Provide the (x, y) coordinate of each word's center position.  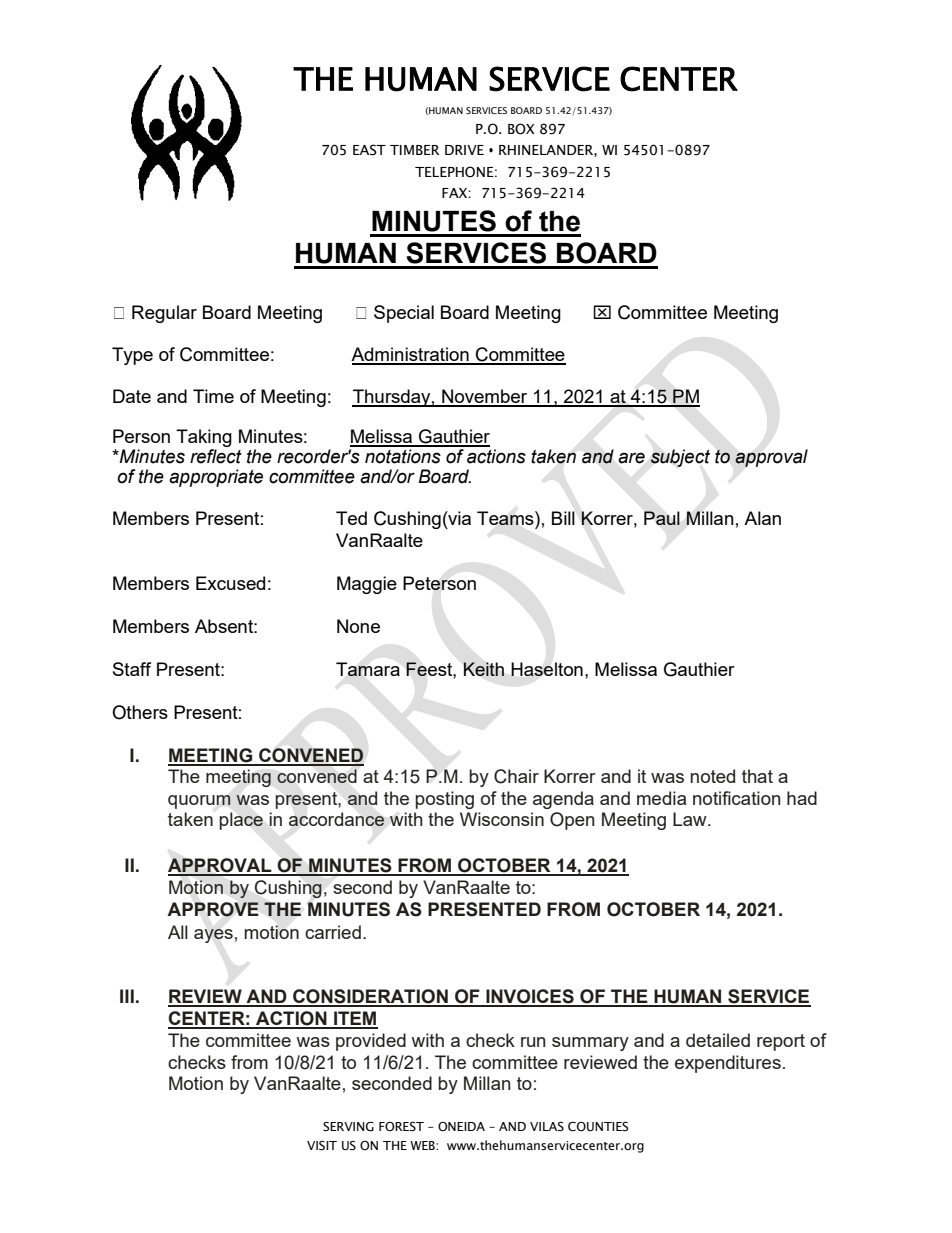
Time (213, 396)
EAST (369, 150)
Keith (483, 669)
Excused (230, 583)
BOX (521, 129)
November (485, 397)
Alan (762, 518)
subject (680, 458)
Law (691, 819)
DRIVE (464, 150)
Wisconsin (502, 819)
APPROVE (213, 909)
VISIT (322, 1146)
